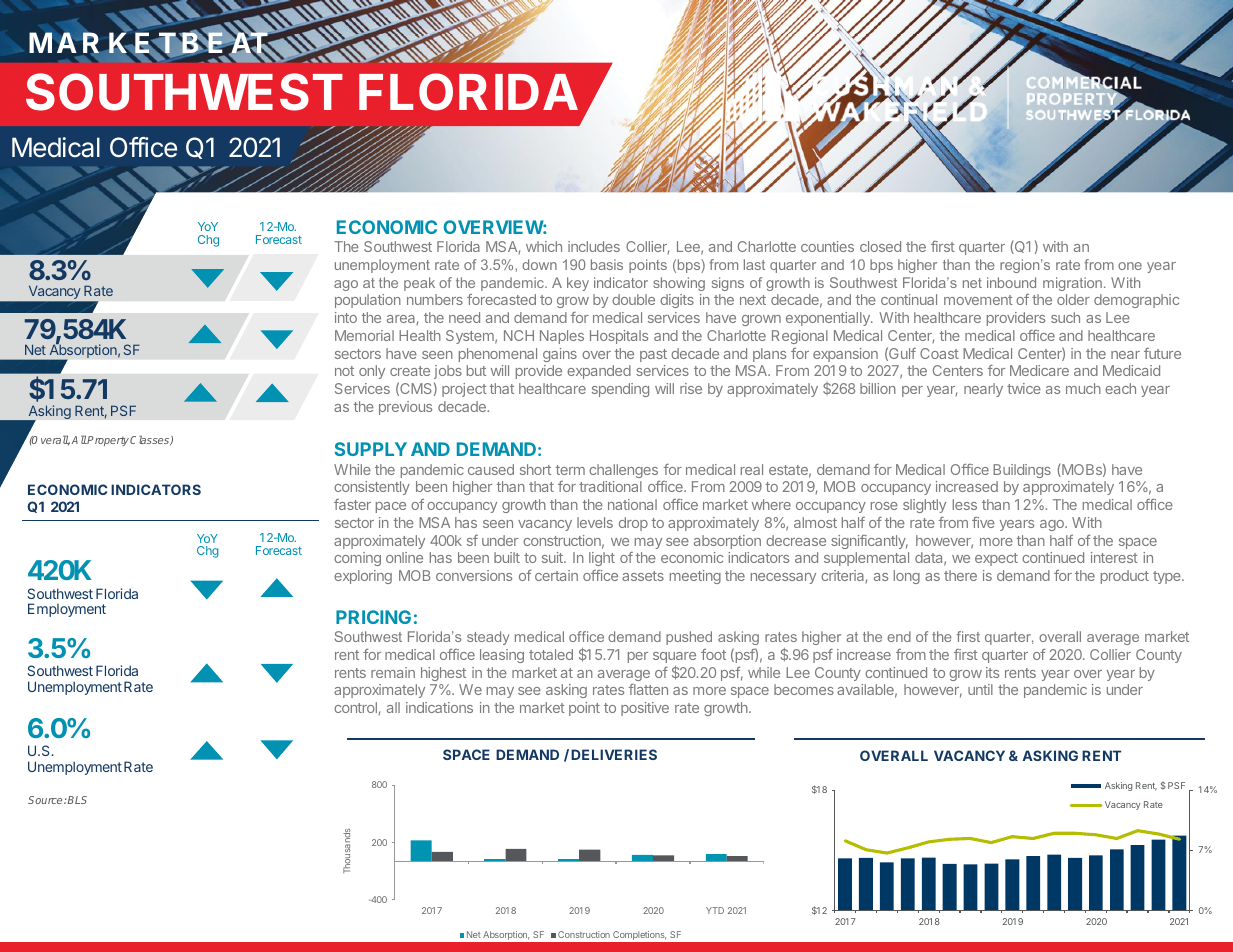 Image resolution: width=1233 pixels, height=952 pixels. I want to click on YTD, so click(715, 910).
